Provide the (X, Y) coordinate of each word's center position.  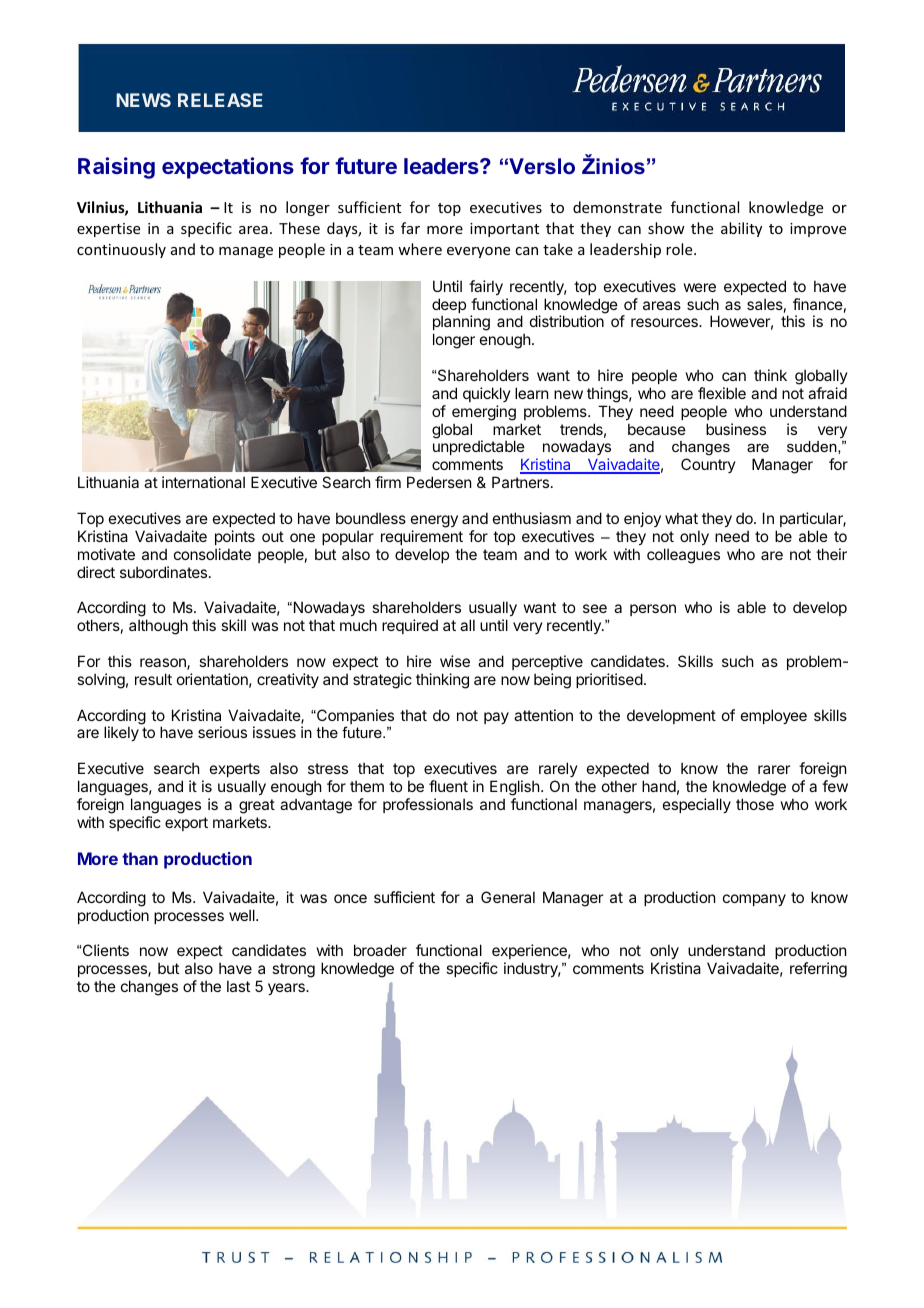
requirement (422, 537)
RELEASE (220, 100)
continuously (121, 250)
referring (818, 970)
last (238, 986)
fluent (448, 786)
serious (222, 732)
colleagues (683, 556)
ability (741, 229)
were (700, 287)
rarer (774, 769)
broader (380, 950)
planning (461, 324)
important (504, 230)
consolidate (212, 554)
